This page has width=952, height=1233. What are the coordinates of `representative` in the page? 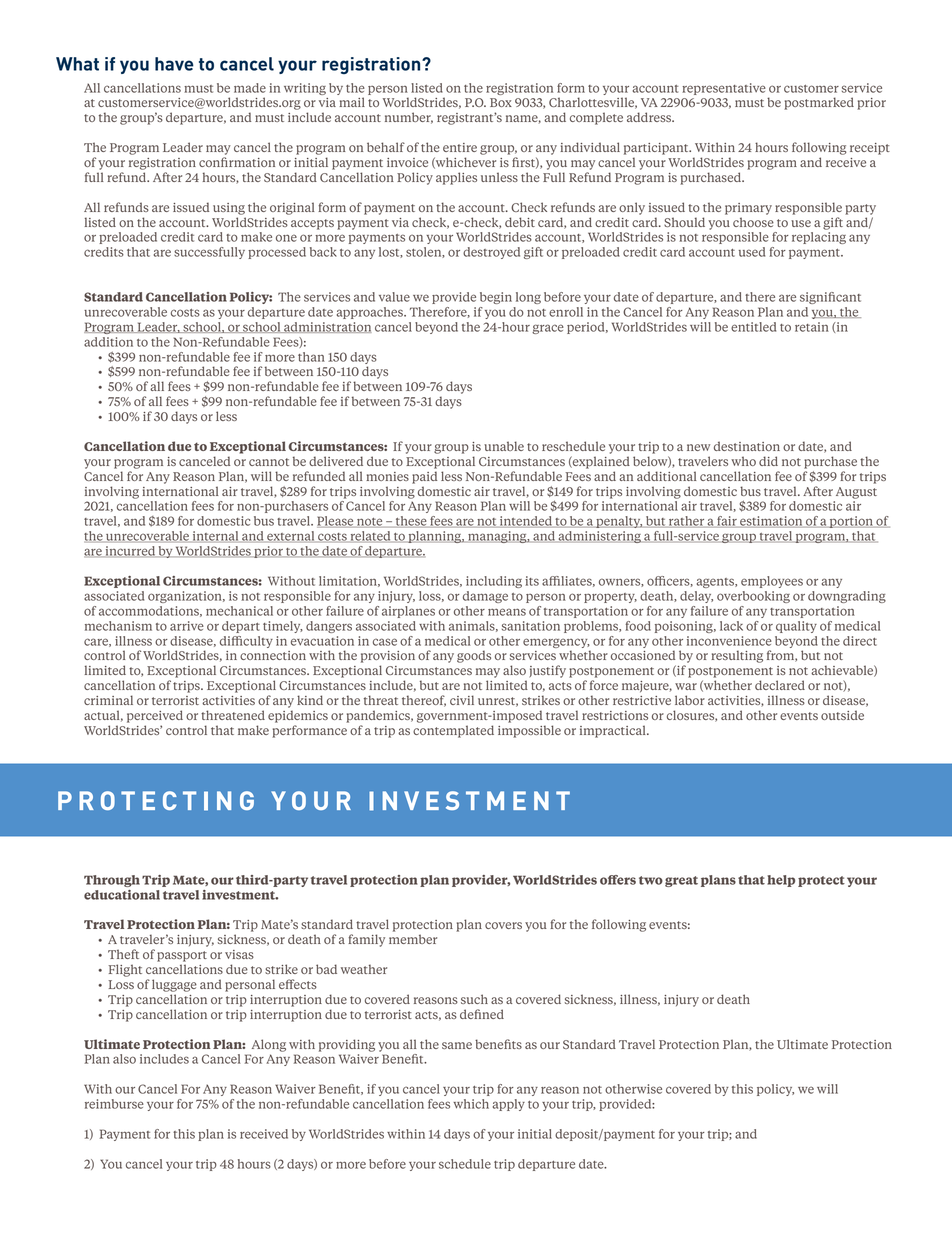 It's located at (724, 89).
